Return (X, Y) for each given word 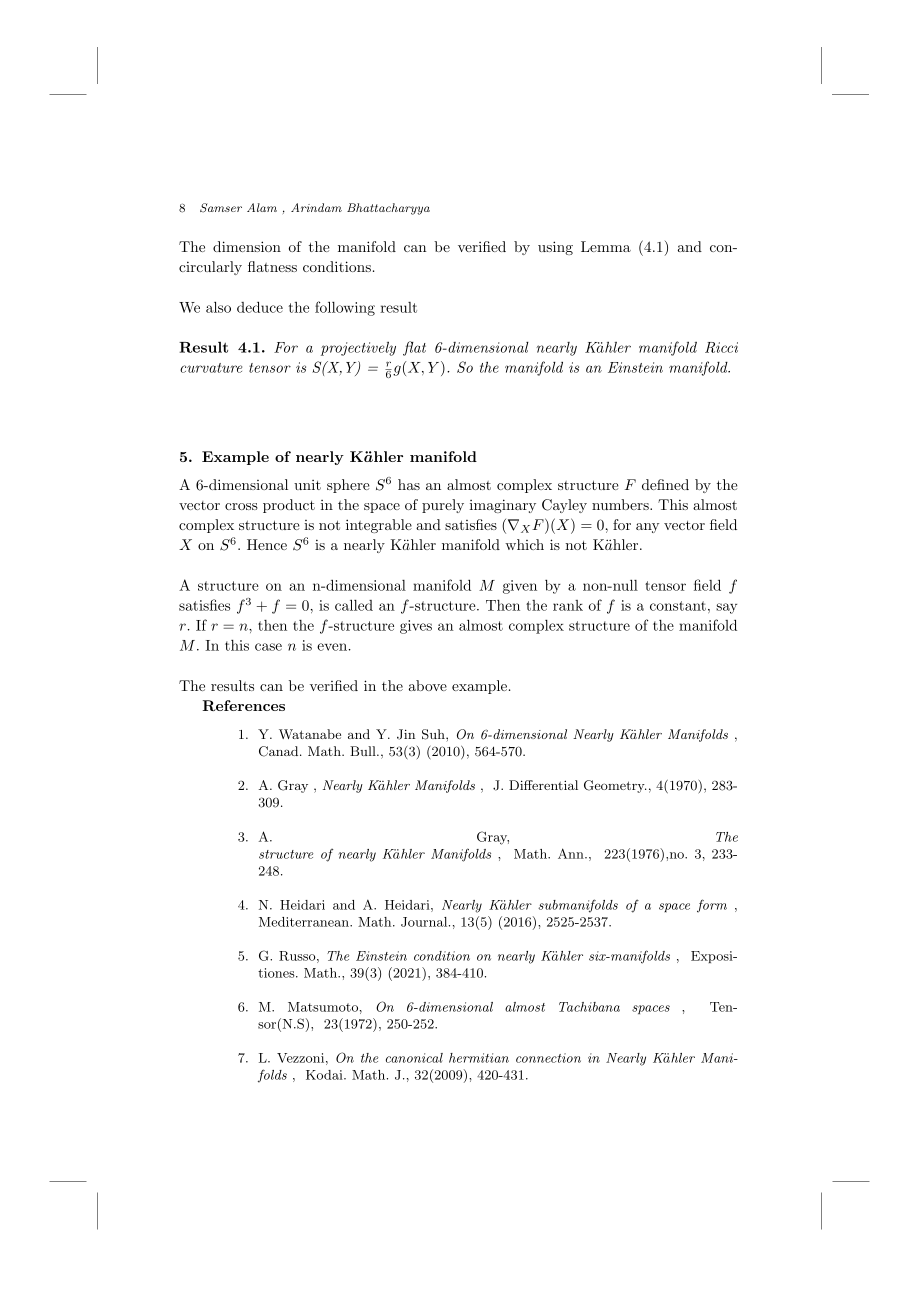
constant (678, 606)
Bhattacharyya (388, 209)
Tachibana (589, 1007)
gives (416, 627)
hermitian (479, 1058)
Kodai (325, 1075)
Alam (262, 207)
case (268, 647)
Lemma (606, 246)
